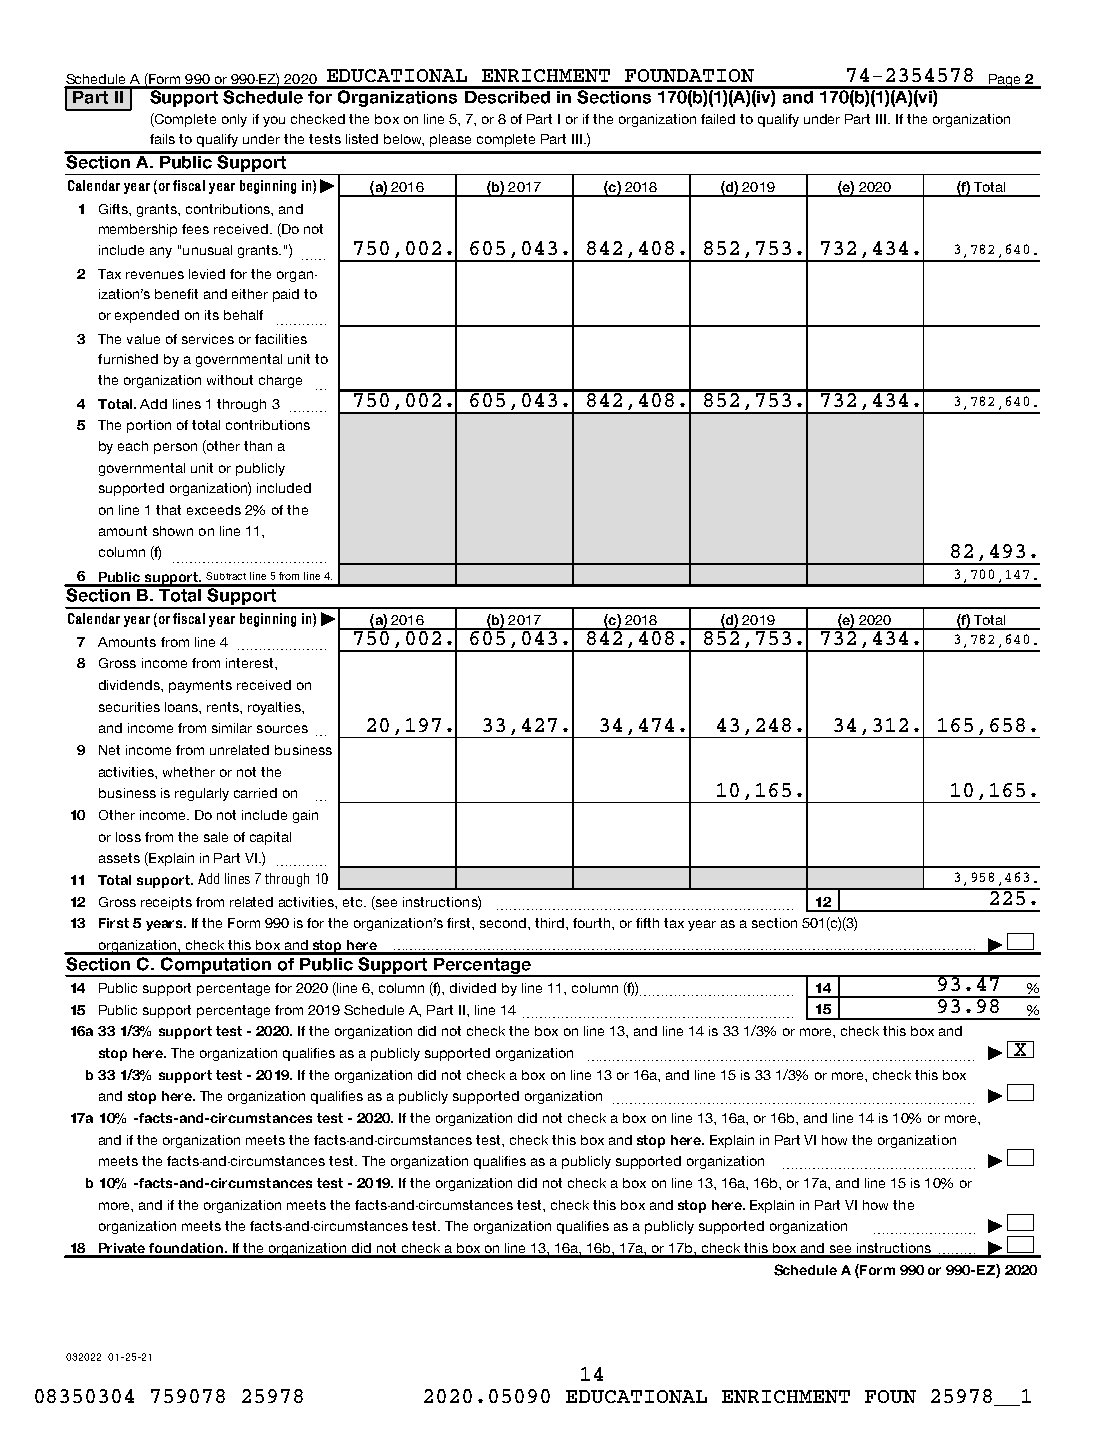  What do you see at coordinates (473, 988) in the image?
I see `divided` at bounding box center [473, 988].
